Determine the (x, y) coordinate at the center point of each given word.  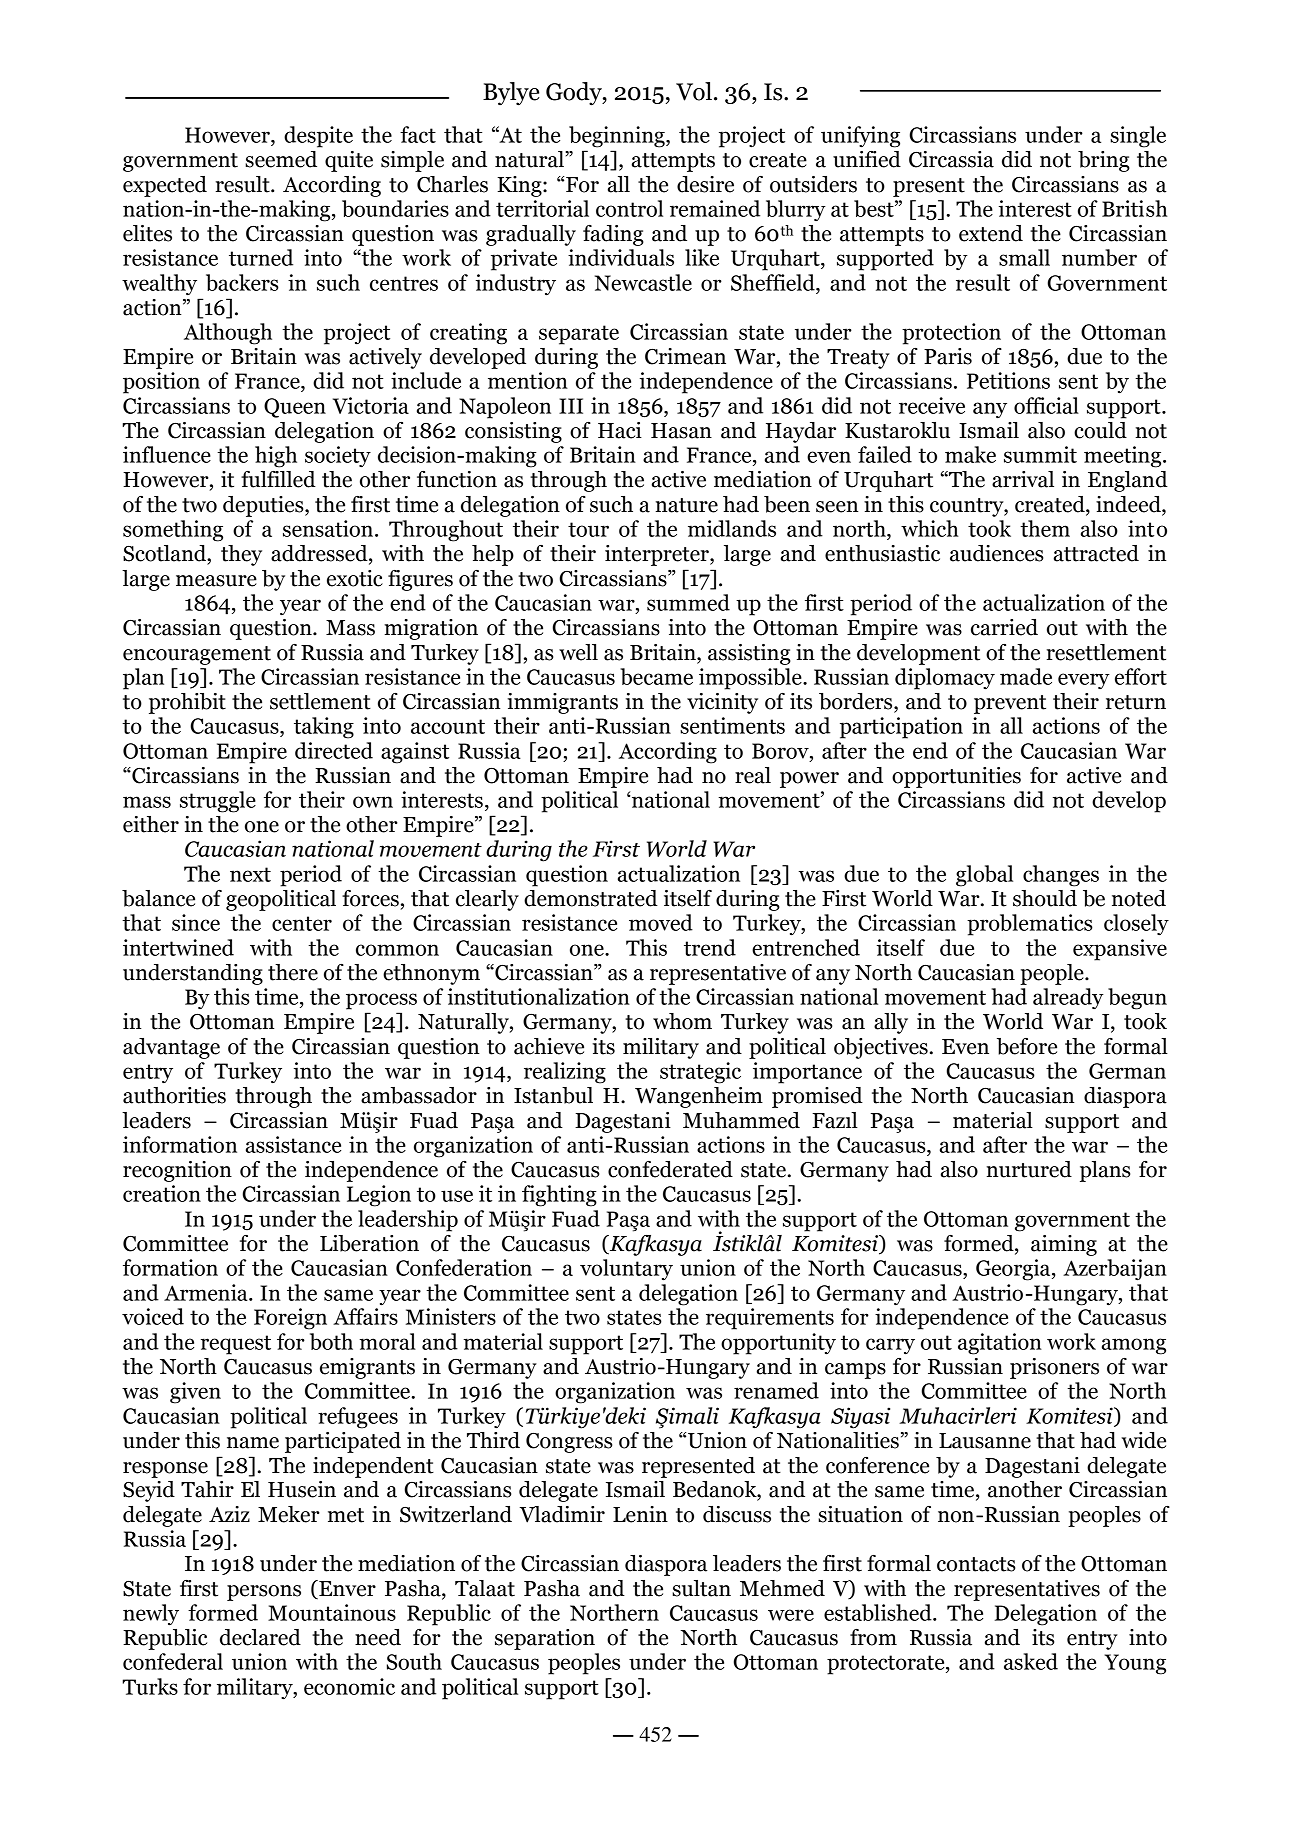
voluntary (626, 1270)
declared (260, 1637)
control (629, 208)
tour (588, 529)
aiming (1064, 1245)
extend (991, 233)
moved (661, 922)
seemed (281, 159)
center (302, 923)
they (241, 555)
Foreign (290, 1319)
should (1045, 898)
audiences (996, 553)
